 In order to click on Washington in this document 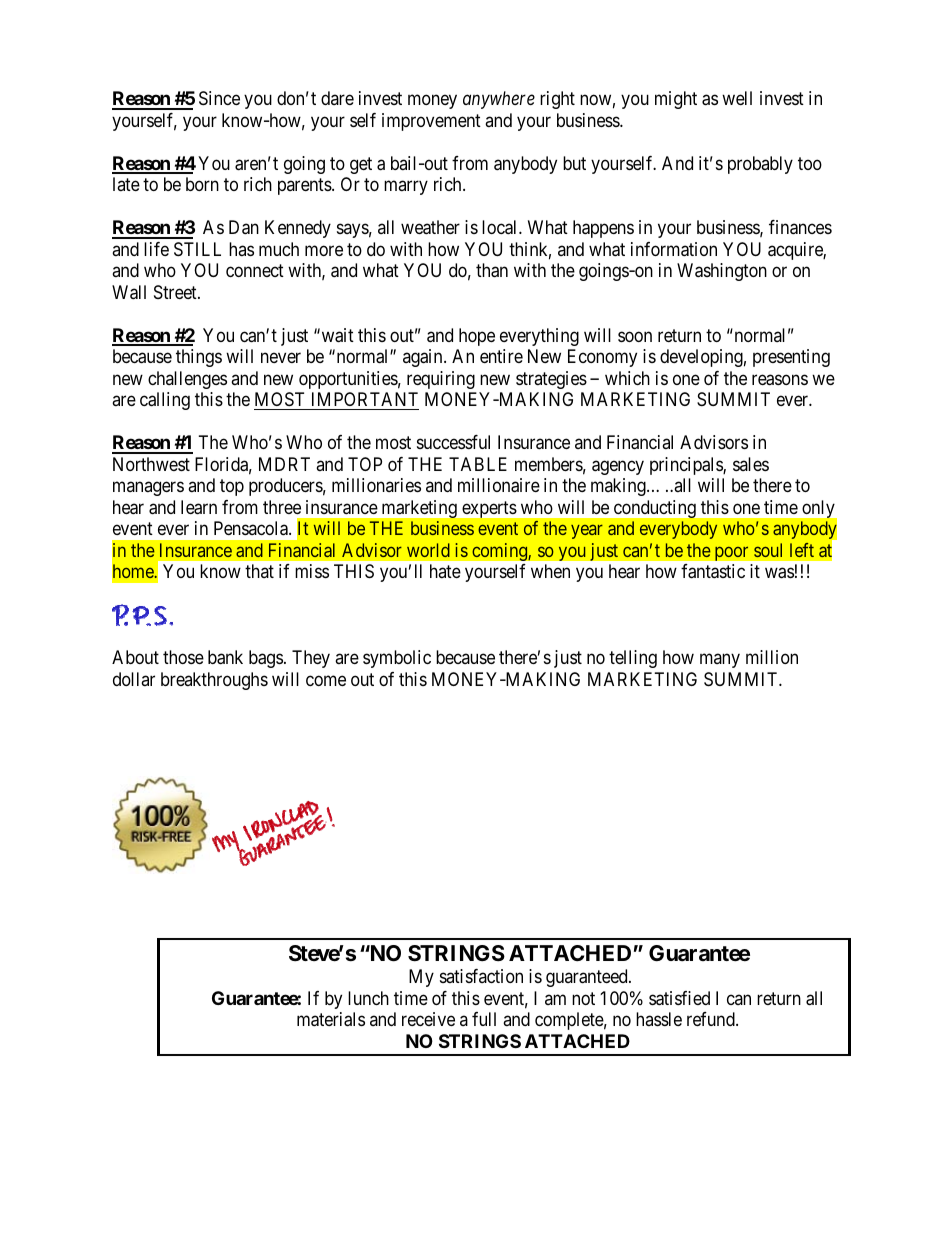, I will do `click(722, 272)`.
